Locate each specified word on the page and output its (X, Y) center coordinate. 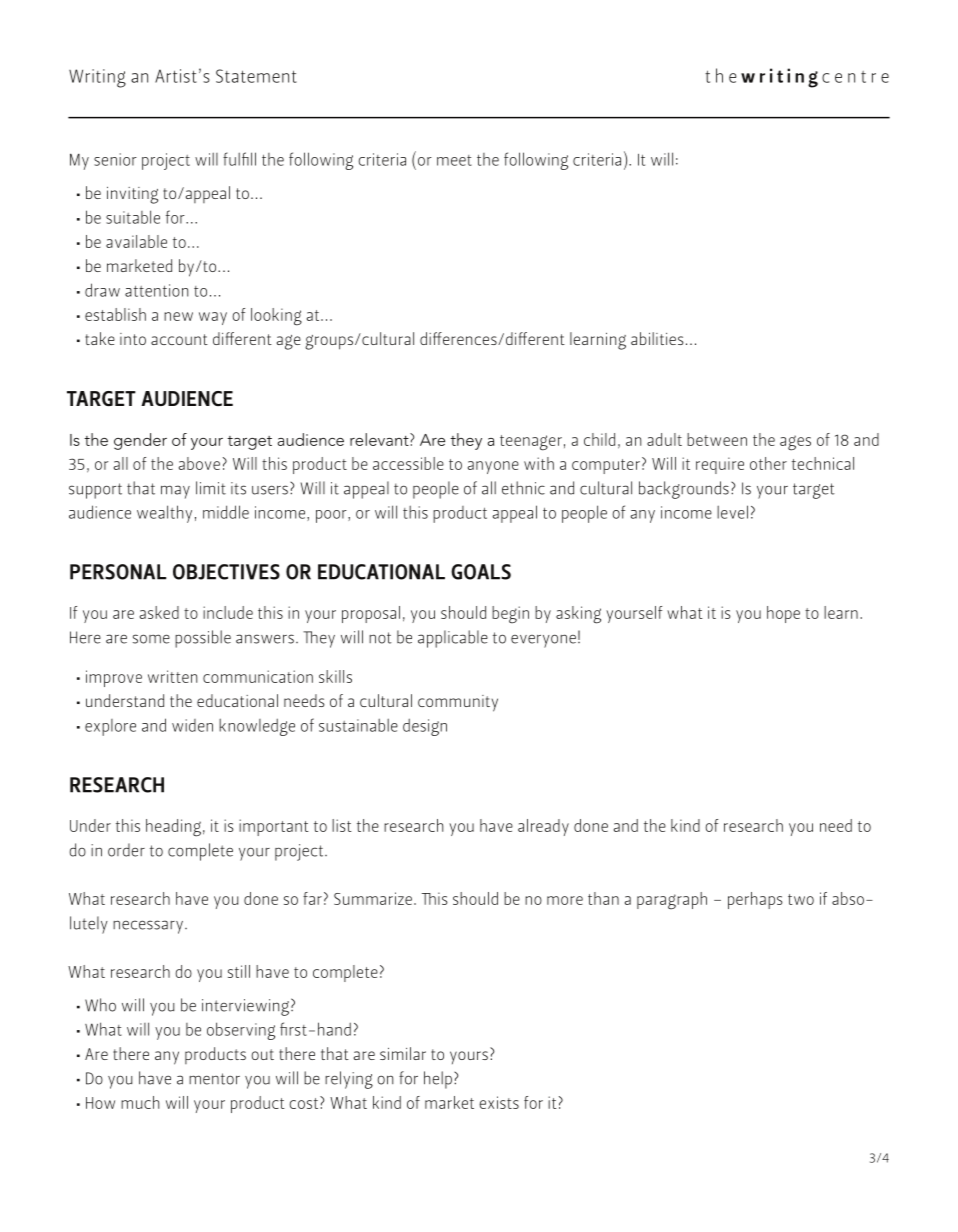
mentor (214, 1079)
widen (192, 725)
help (438, 1080)
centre (855, 77)
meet (454, 160)
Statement (256, 76)
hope (783, 614)
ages (795, 443)
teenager (531, 443)
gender (140, 441)
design (425, 727)
